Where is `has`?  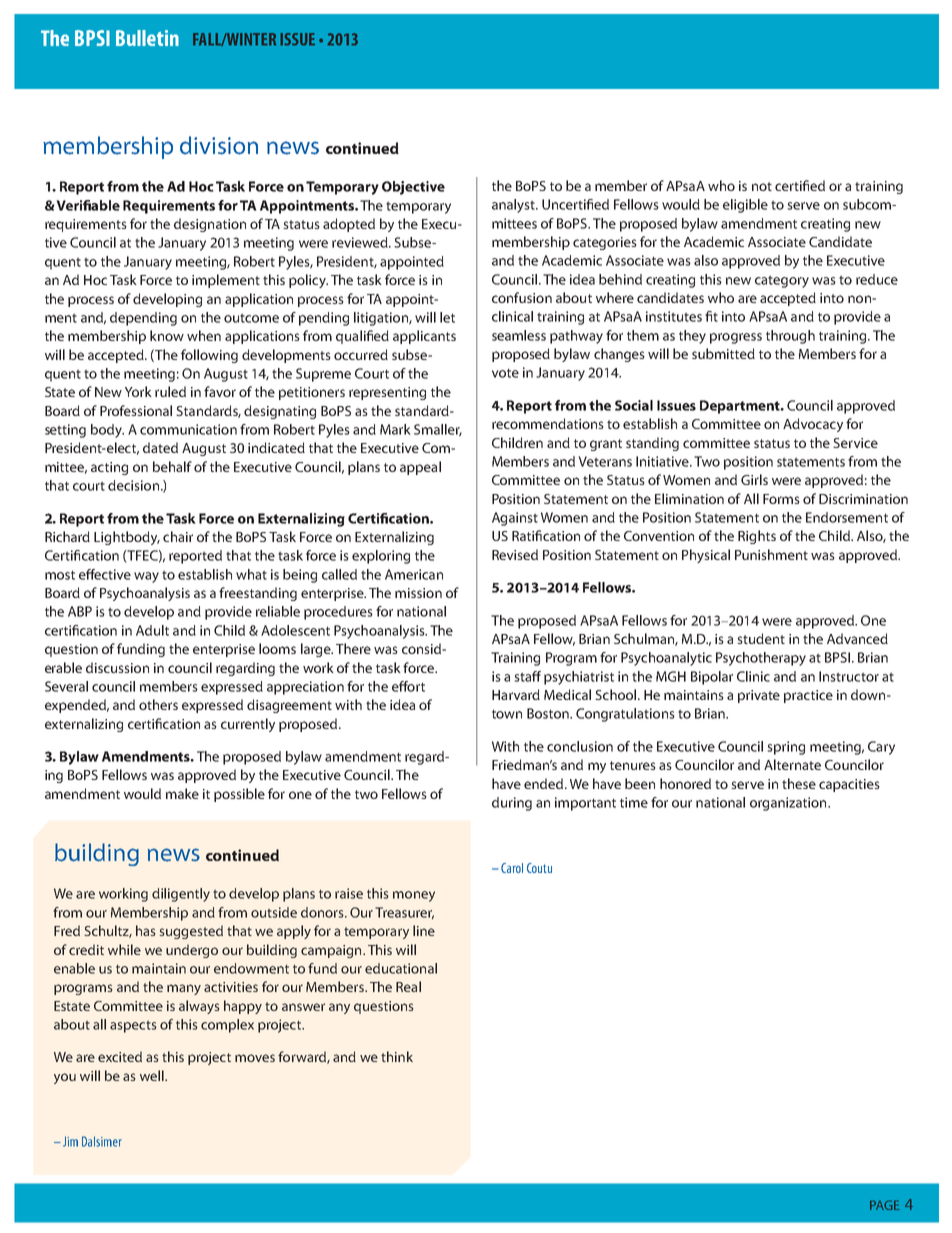 has is located at coordinates (146, 930).
